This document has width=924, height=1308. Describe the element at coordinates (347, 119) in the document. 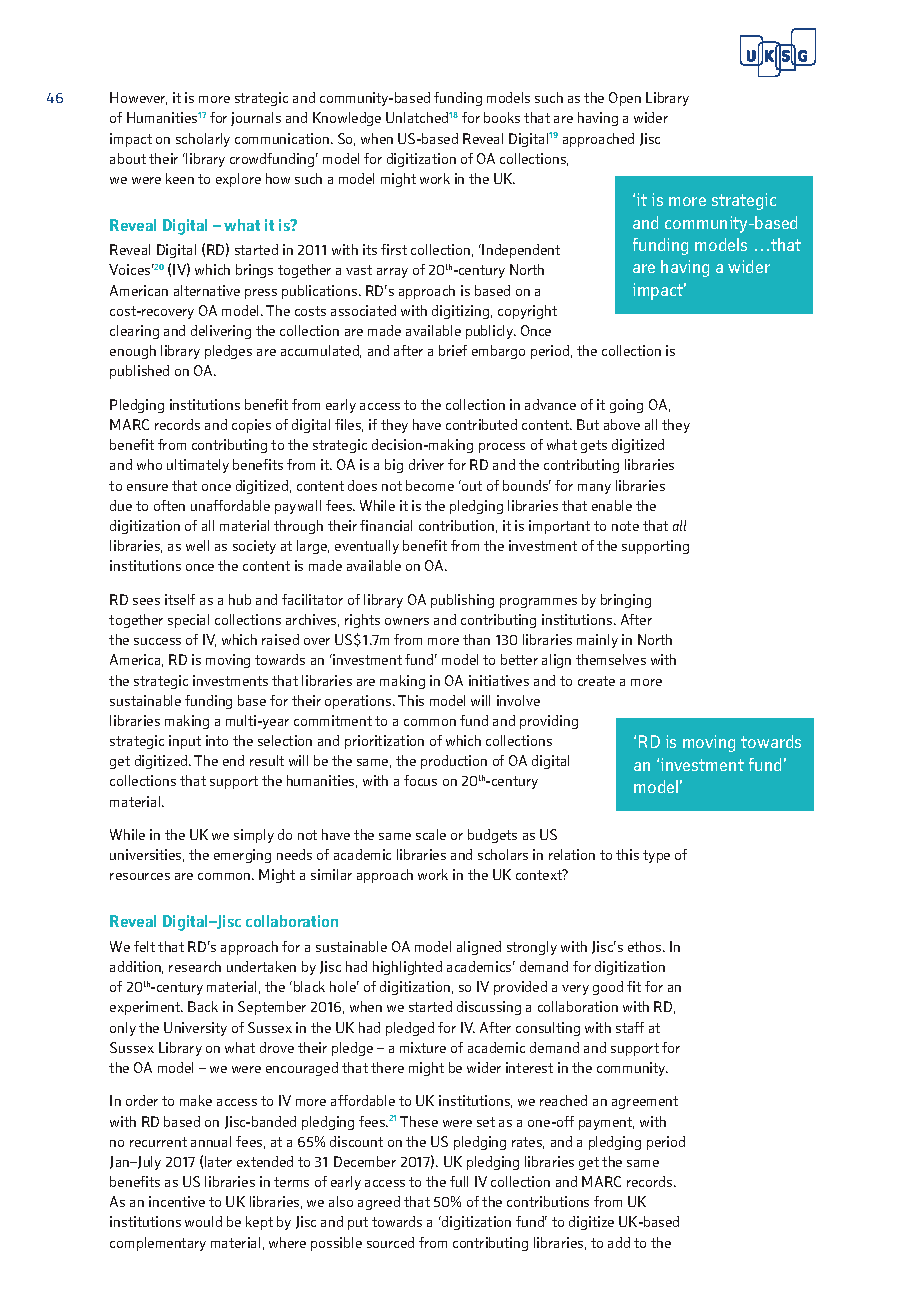

I see `Knowledge` at that location.
